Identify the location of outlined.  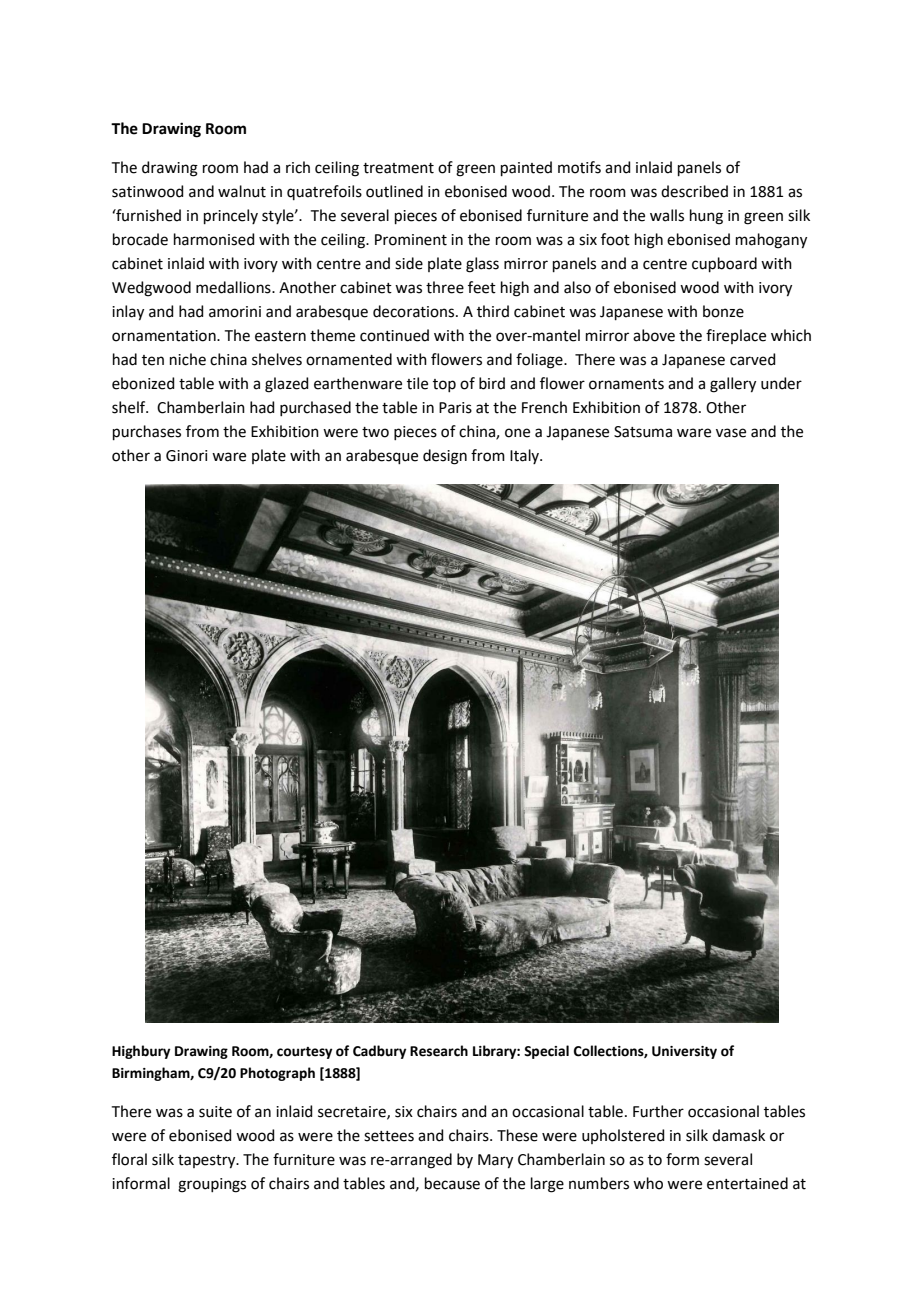
(394, 191).
